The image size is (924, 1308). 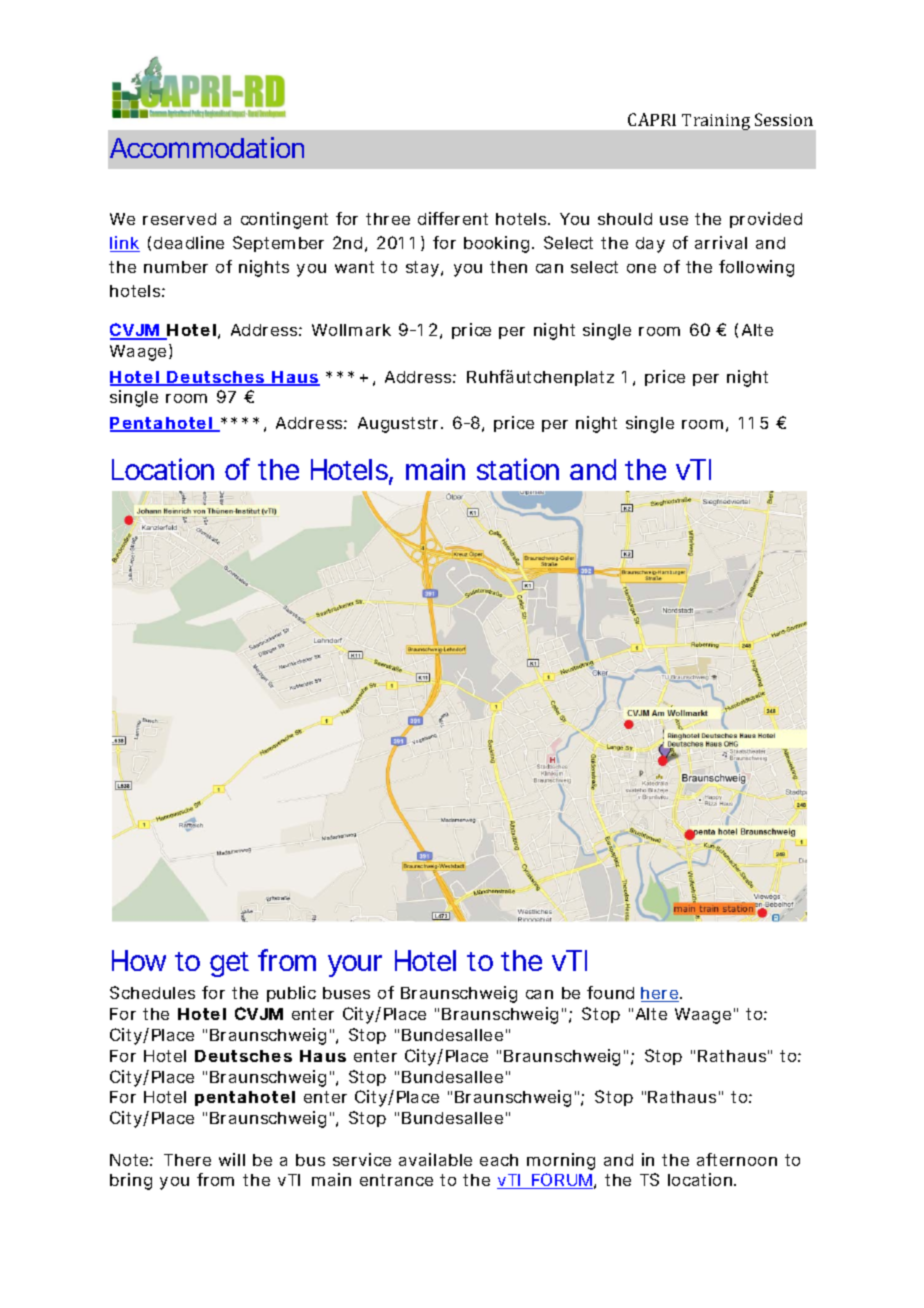 I want to click on different, so click(x=453, y=218).
